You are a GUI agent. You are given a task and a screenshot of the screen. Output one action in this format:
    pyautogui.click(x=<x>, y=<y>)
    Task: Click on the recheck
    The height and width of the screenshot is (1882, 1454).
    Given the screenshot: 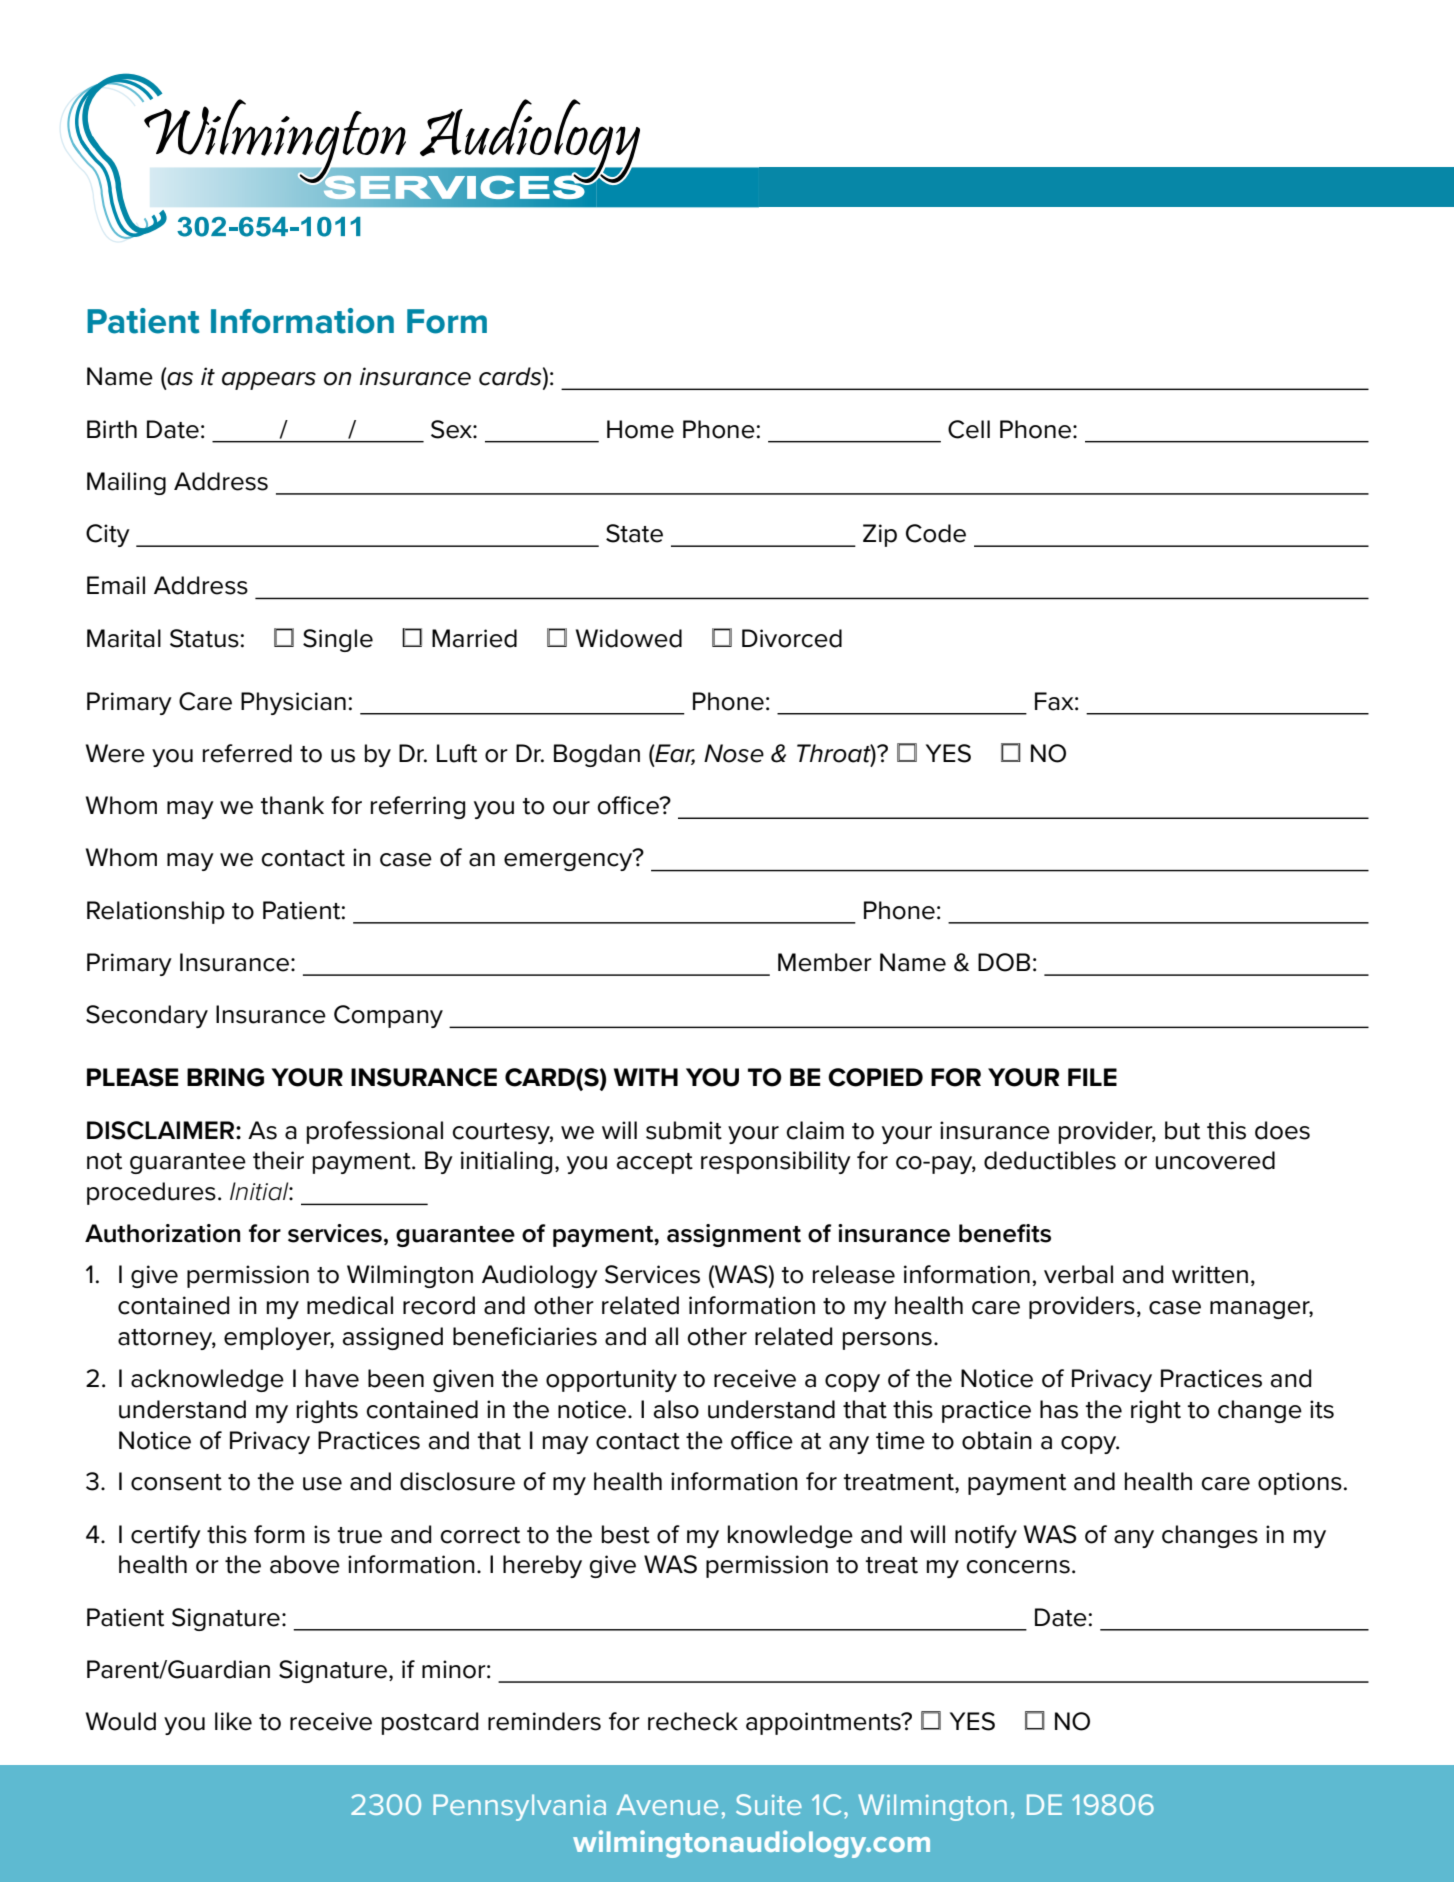 What is the action you would take?
    pyautogui.click(x=693, y=1721)
